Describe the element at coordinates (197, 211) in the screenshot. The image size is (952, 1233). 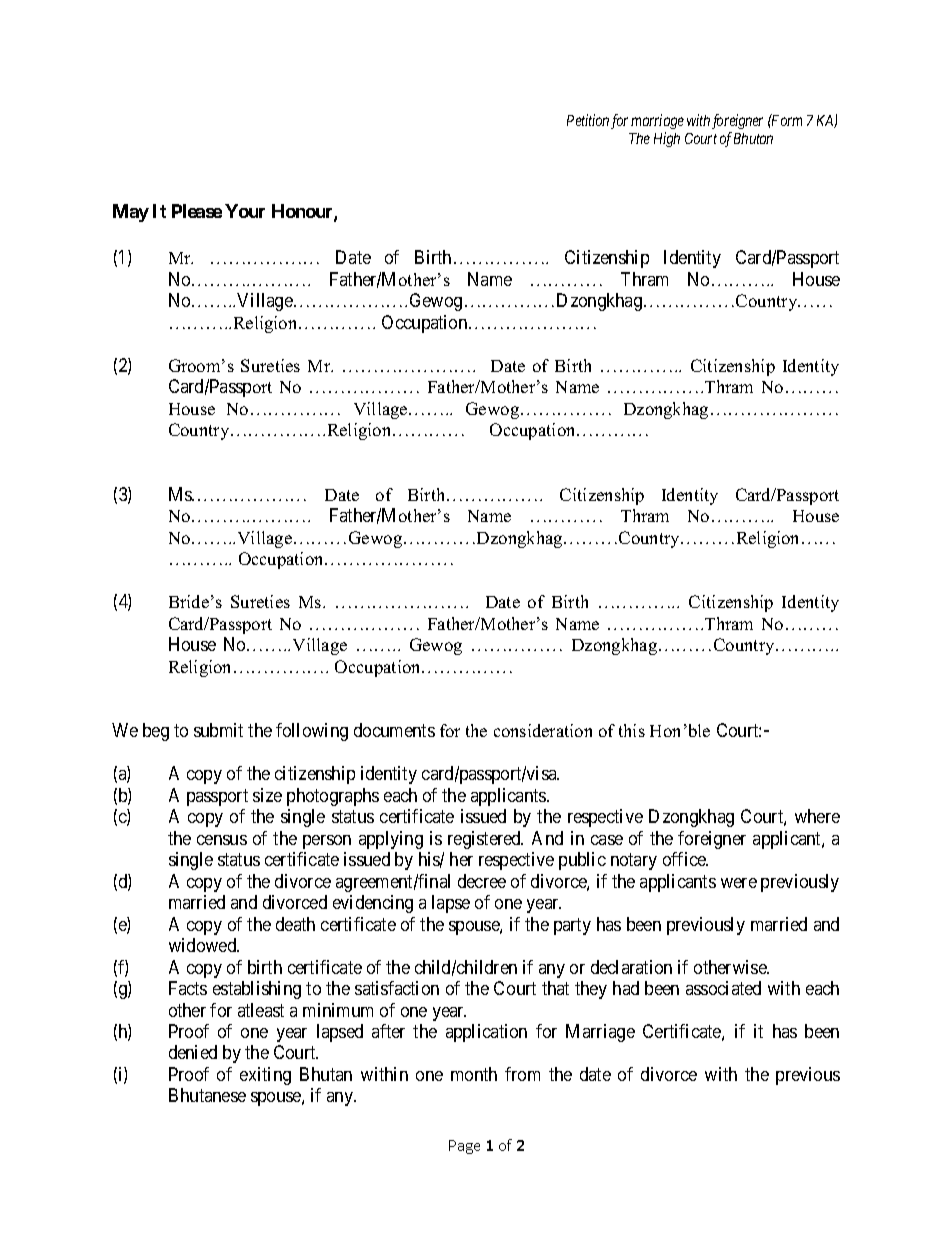
I see `Please` at that location.
